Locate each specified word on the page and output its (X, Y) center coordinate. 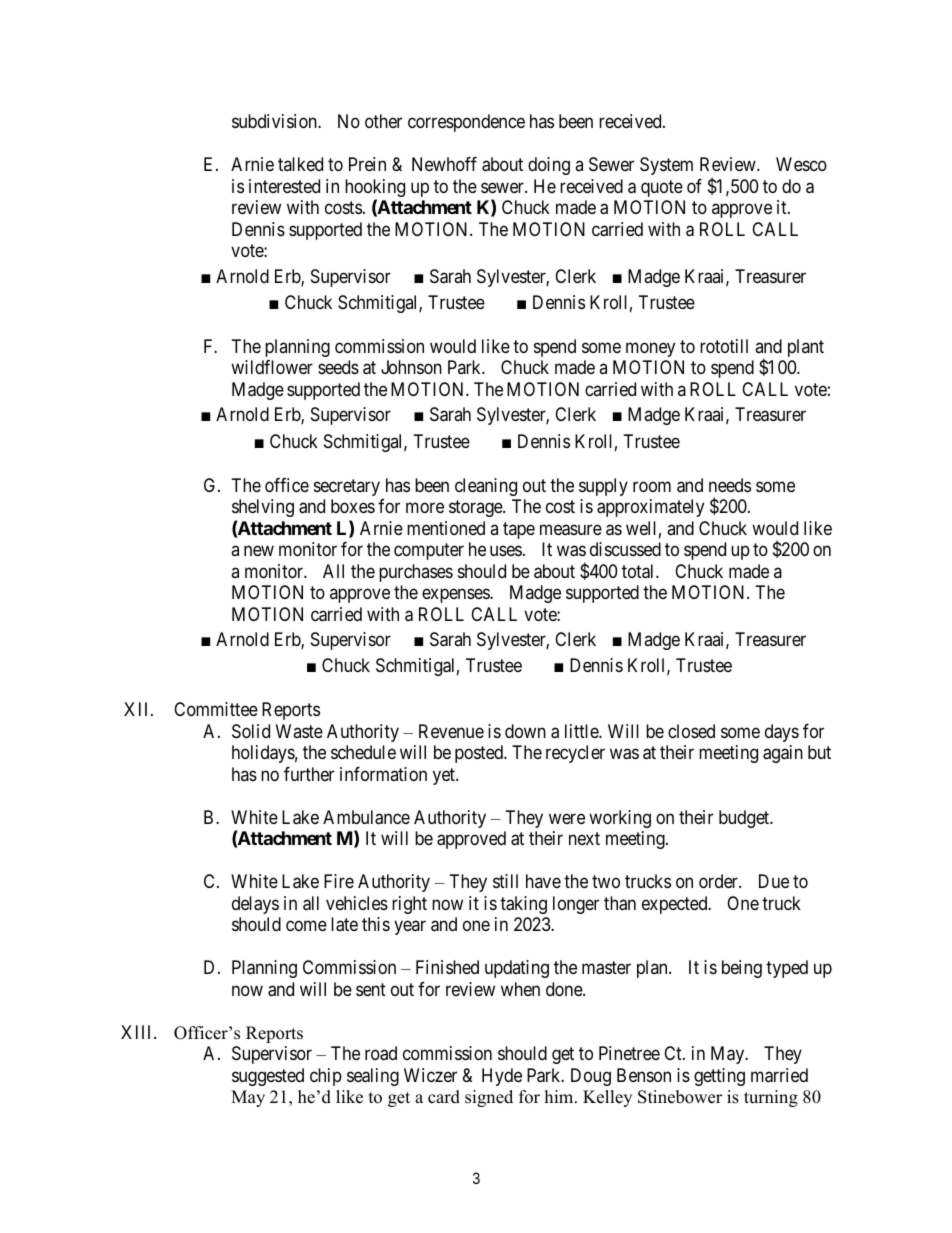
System (666, 166)
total (639, 571)
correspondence (466, 123)
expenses (456, 596)
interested (284, 186)
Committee (216, 709)
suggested (268, 1077)
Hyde (502, 1077)
